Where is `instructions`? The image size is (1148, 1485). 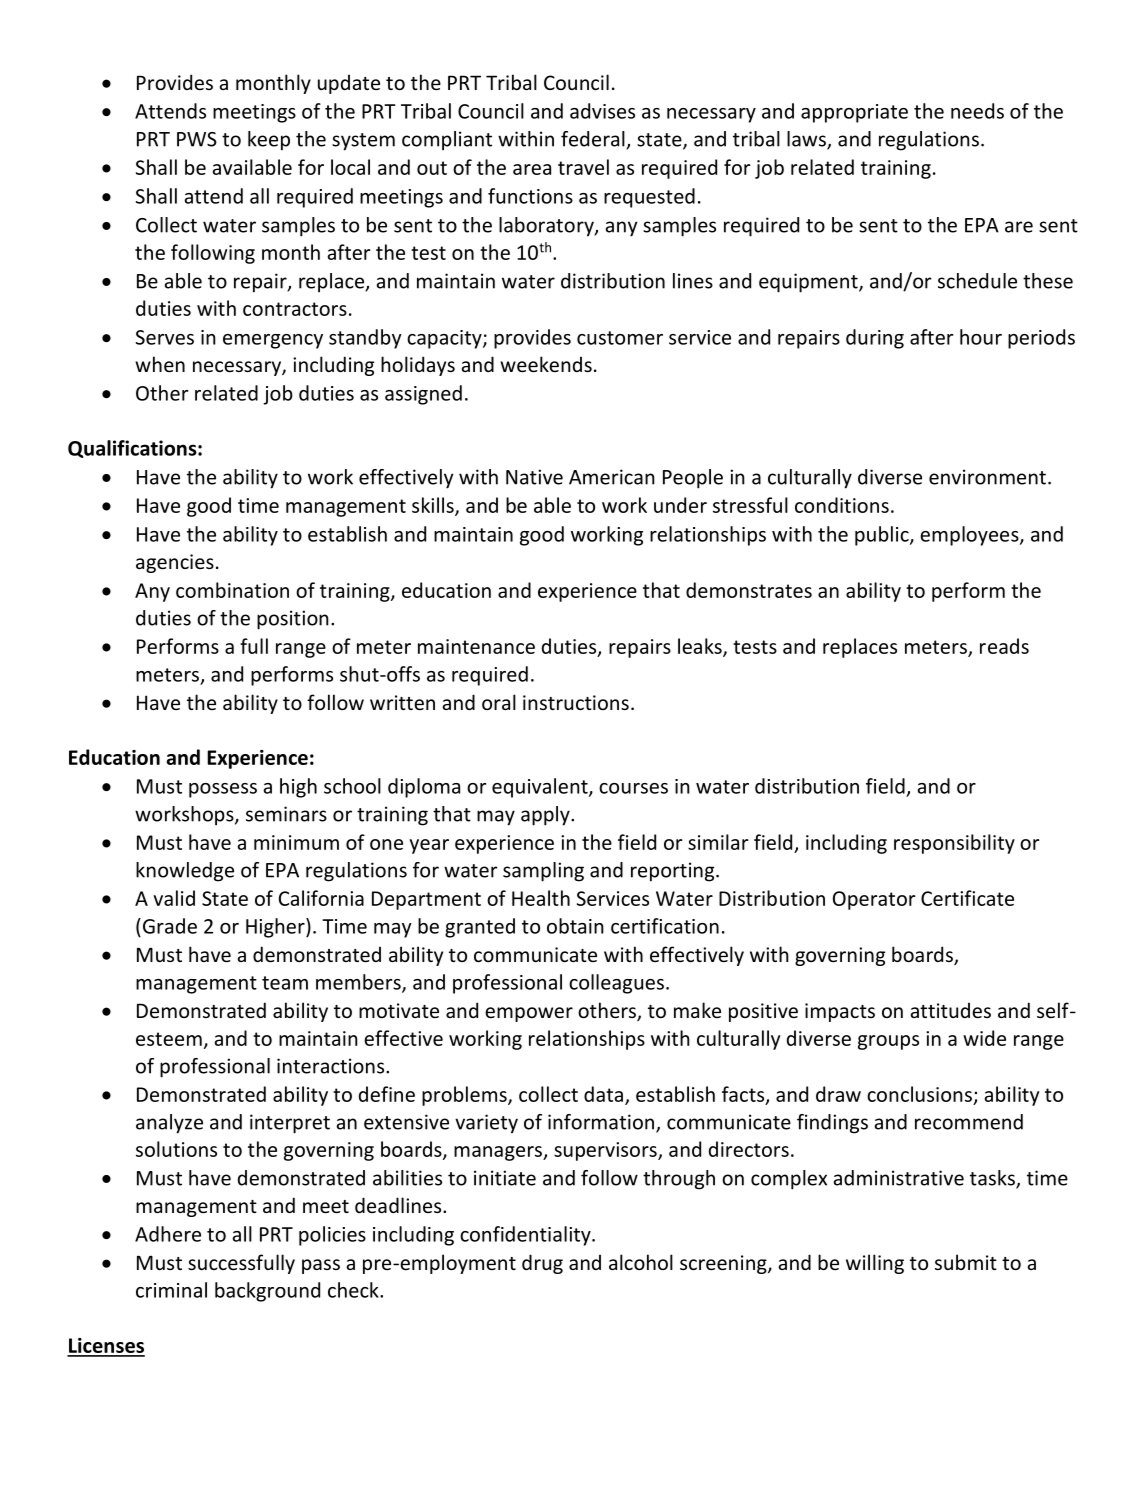
instructions is located at coordinates (576, 702).
